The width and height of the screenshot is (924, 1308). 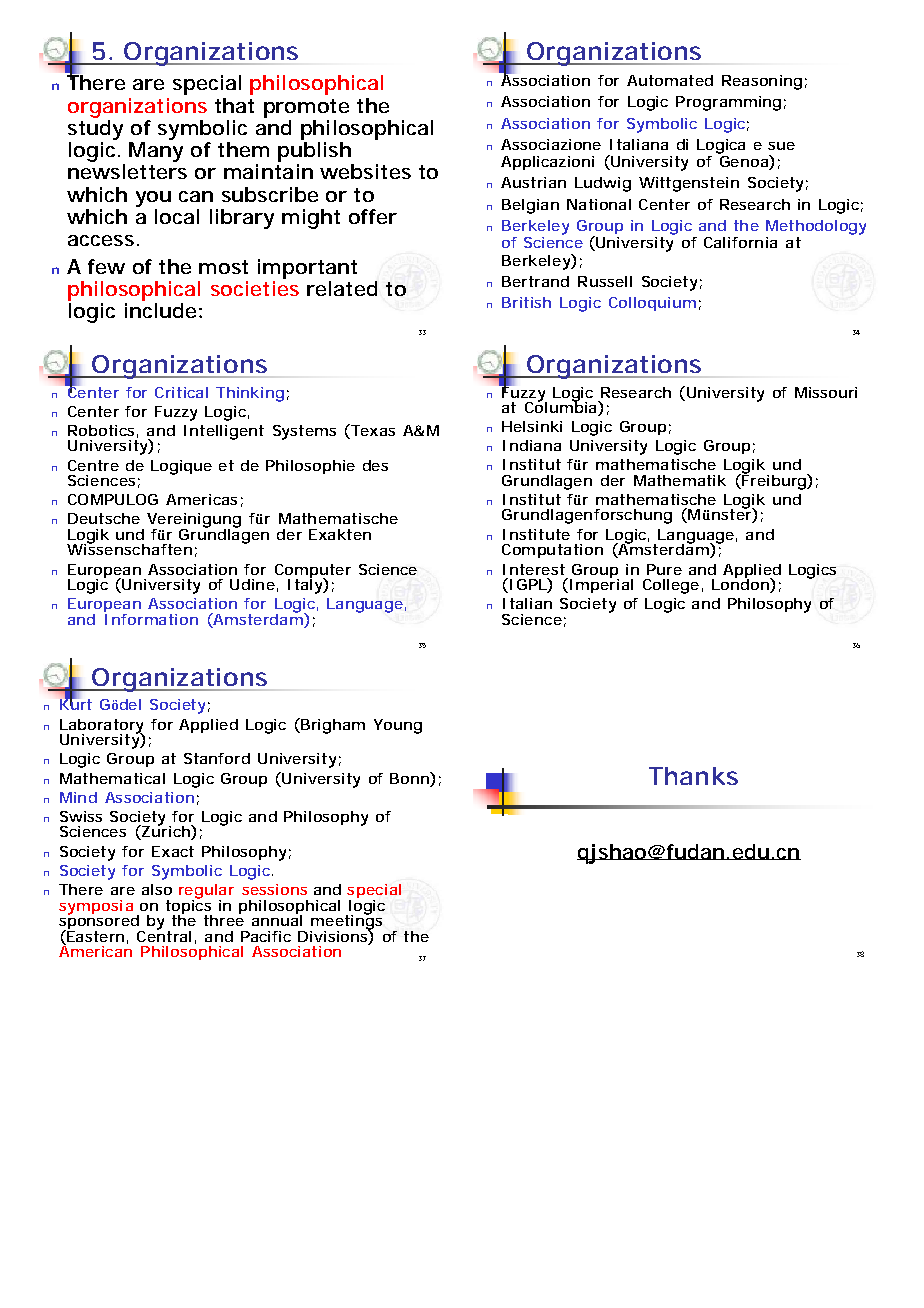 I want to click on Young, so click(x=398, y=726).
